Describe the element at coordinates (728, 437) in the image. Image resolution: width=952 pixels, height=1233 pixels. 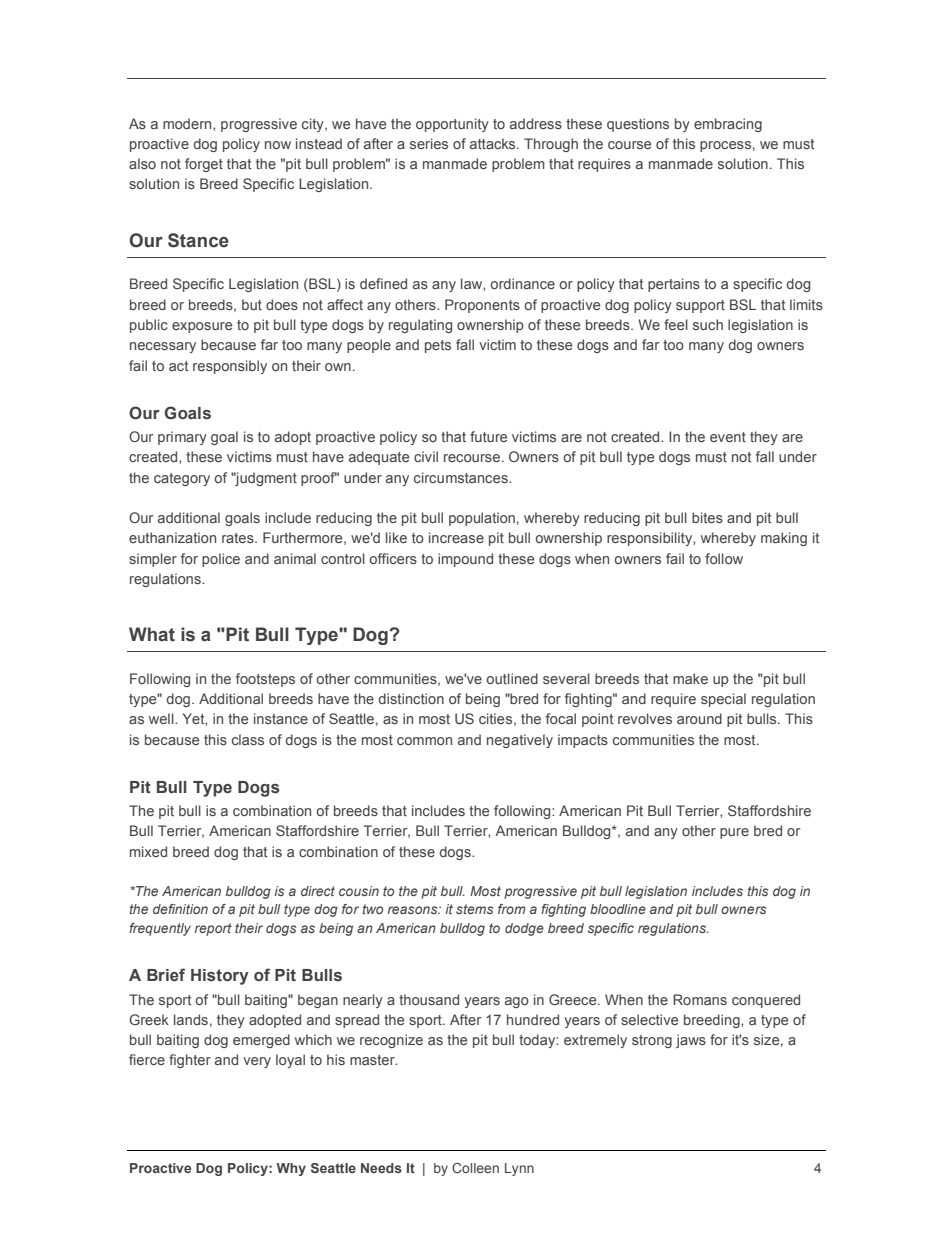
I see `event` at that location.
